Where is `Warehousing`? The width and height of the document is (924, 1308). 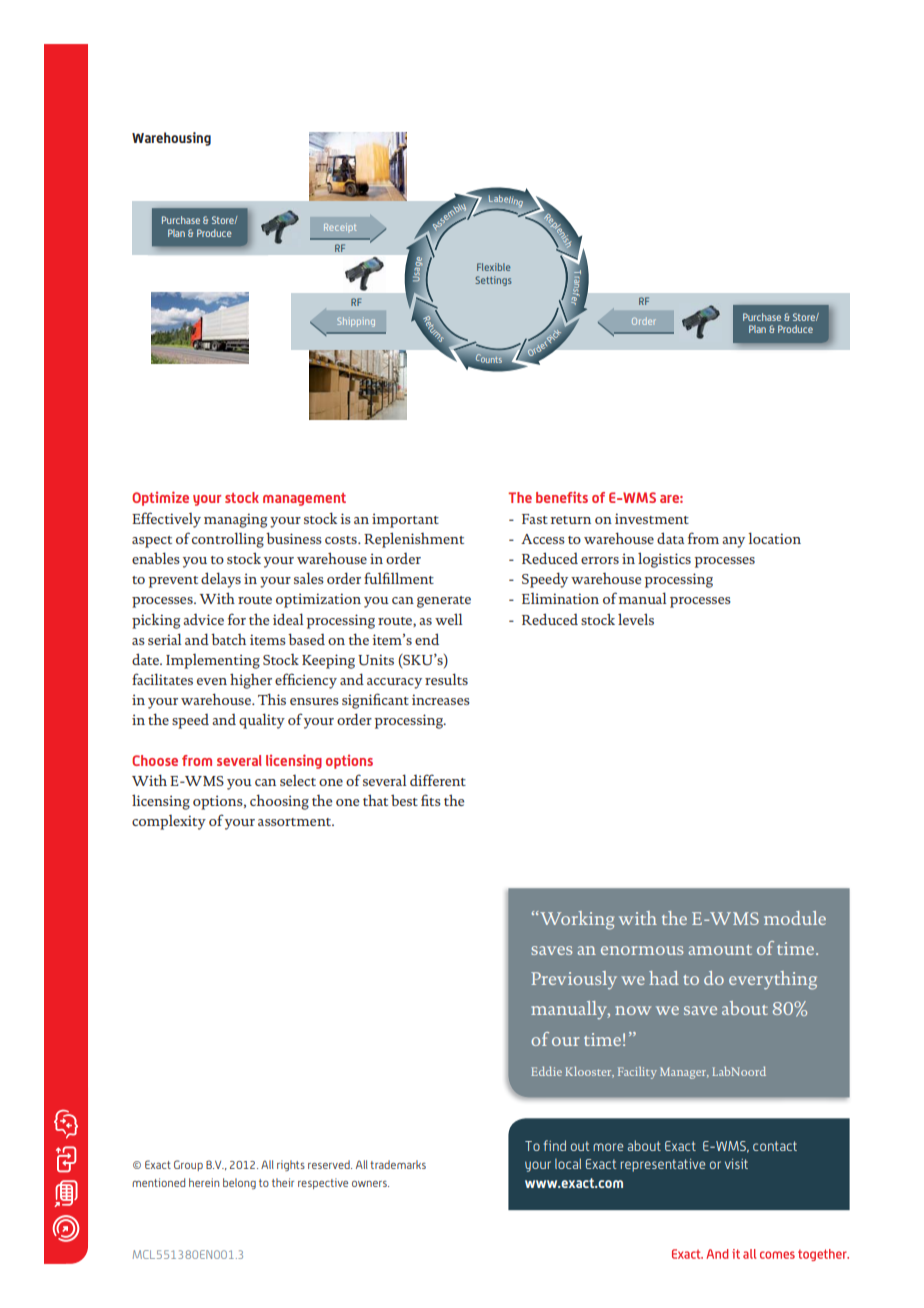 Warehousing is located at coordinates (171, 139).
